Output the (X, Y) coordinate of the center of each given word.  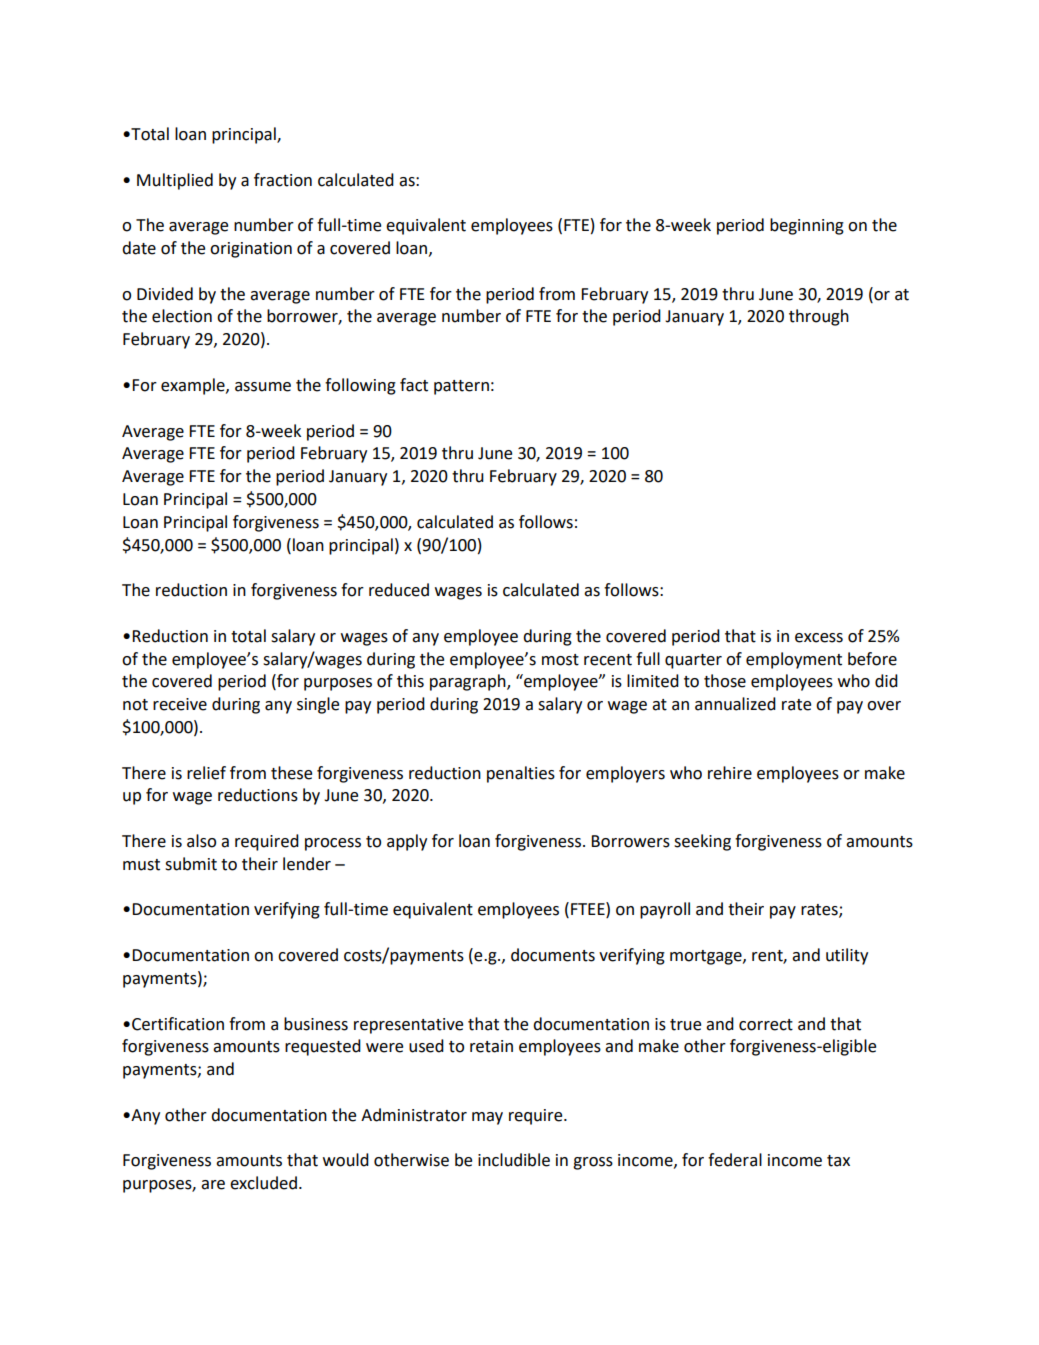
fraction (283, 180)
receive (180, 704)
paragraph (469, 682)
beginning (807, 226)
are (213, 1185)
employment (794, 660)
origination (251, 250)
